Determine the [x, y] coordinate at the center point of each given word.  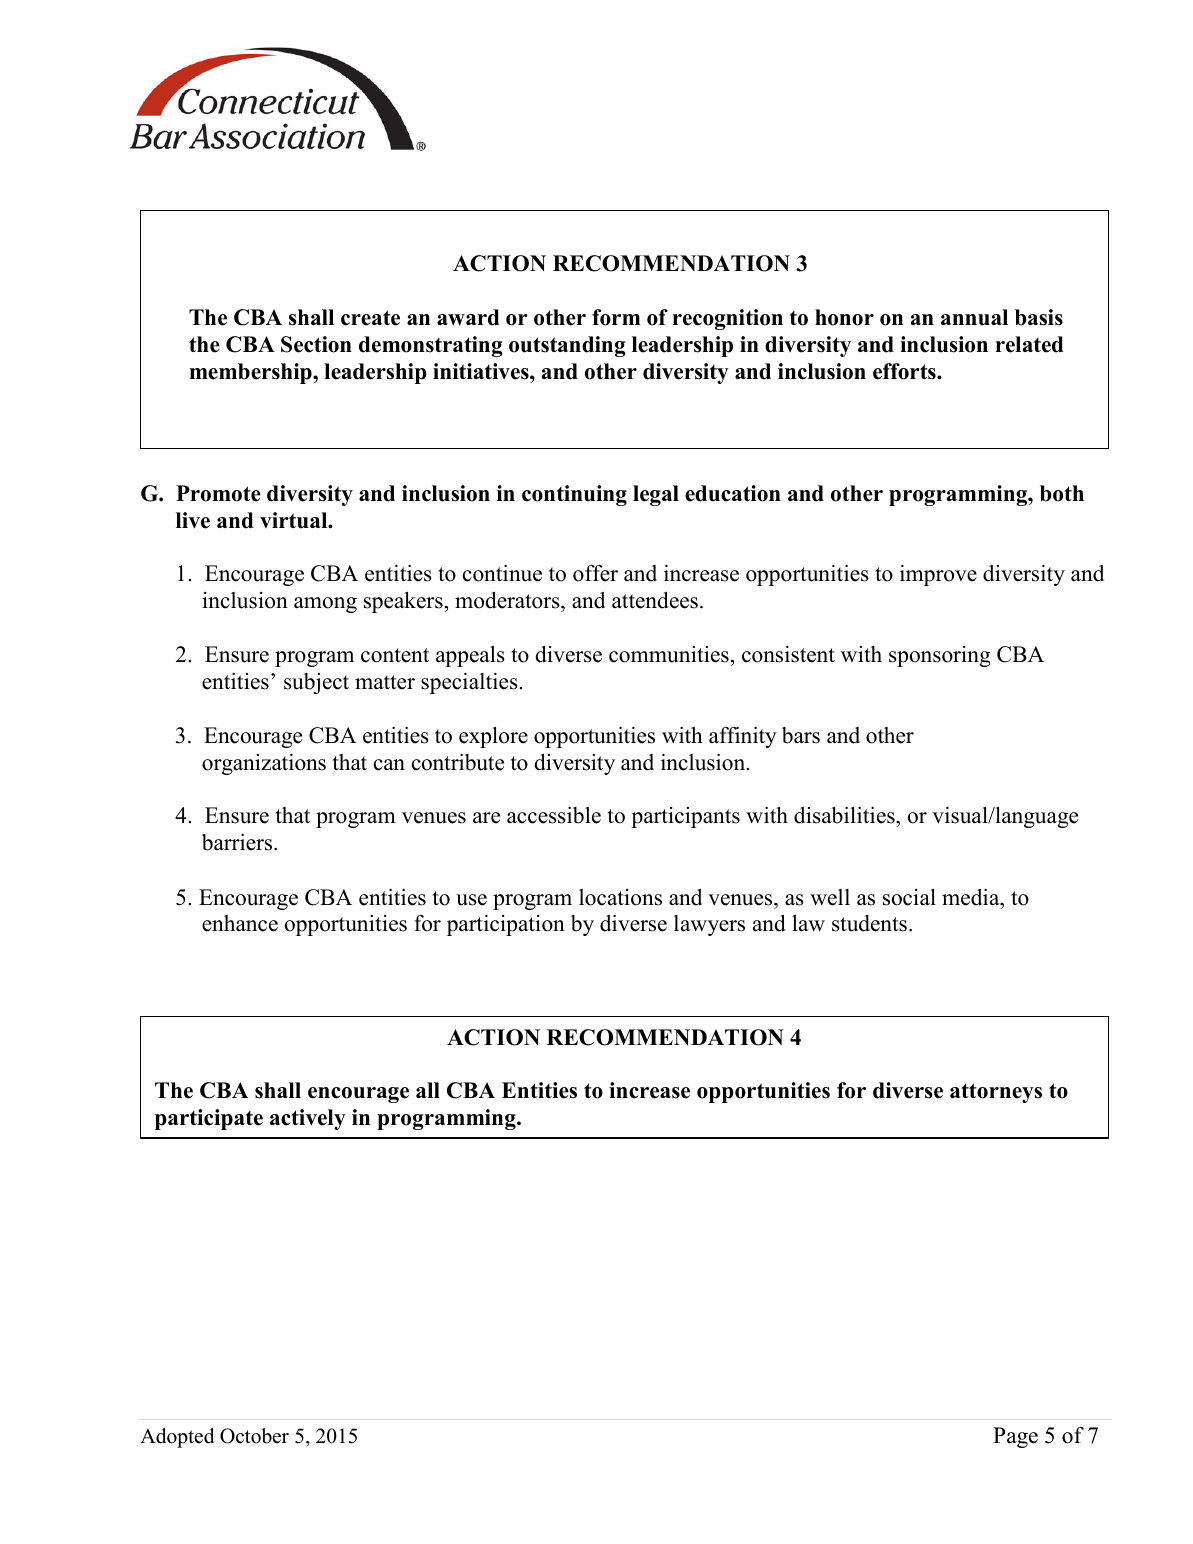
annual [974, 317]
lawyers [709, 925]
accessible [554, 815]
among [325, 605]
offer [595, 573]
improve [938, 575]
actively [308, 1119]
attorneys [996, 1093]
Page [1015, 1437]
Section [316, 344]
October [254, 1436]
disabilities [845, 815]
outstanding [567, 346]
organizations [264, 764]
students [869, 923]
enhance [240, 923]
